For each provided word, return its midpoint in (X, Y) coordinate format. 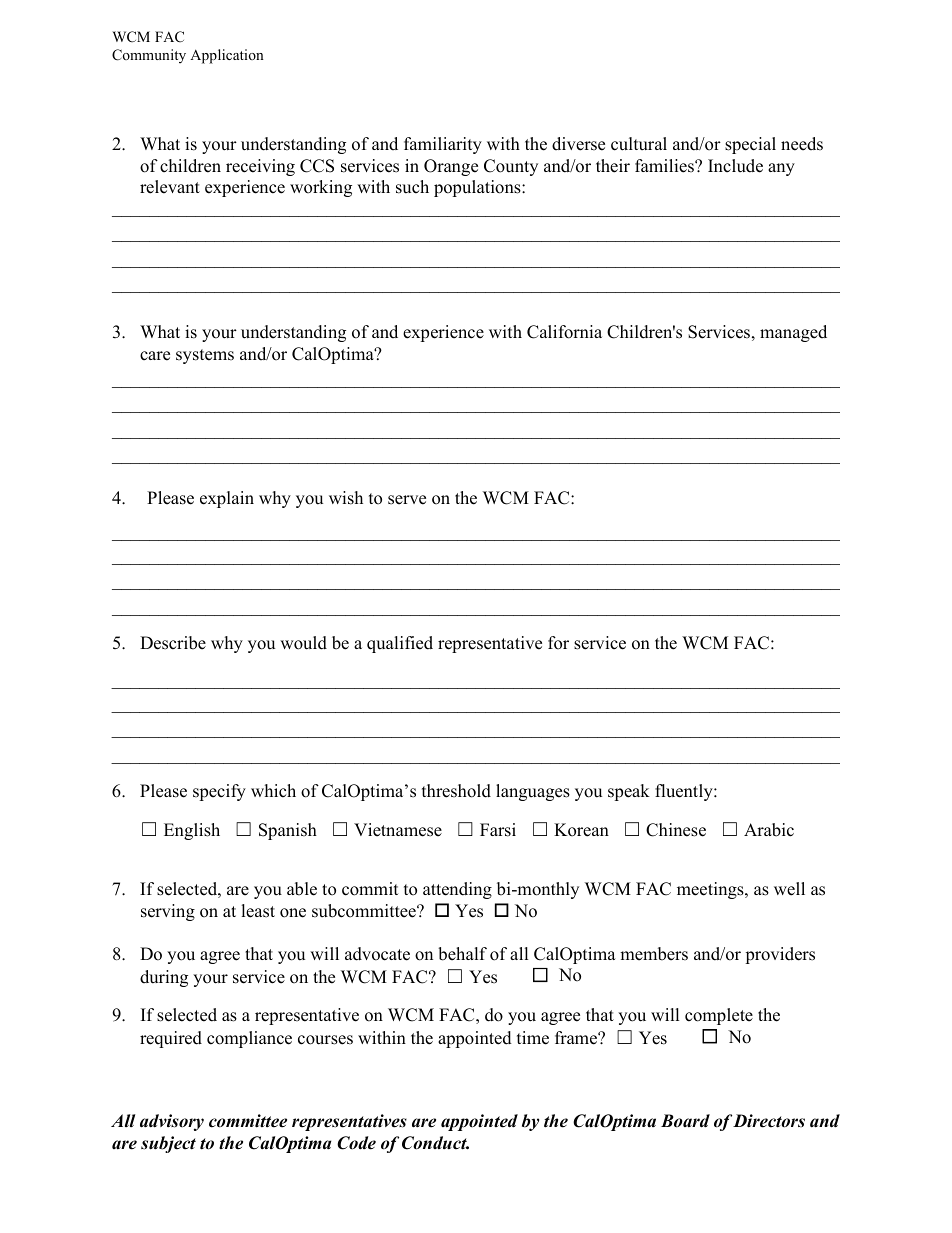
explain (227, 499)
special (750, 145)
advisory (172, 1122)
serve (407, 500)
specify (219, 792)
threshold (456, 791)
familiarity (443, 145)
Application (227, 56)
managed (793, 333)
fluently (685, 792)
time (533, 1038)
